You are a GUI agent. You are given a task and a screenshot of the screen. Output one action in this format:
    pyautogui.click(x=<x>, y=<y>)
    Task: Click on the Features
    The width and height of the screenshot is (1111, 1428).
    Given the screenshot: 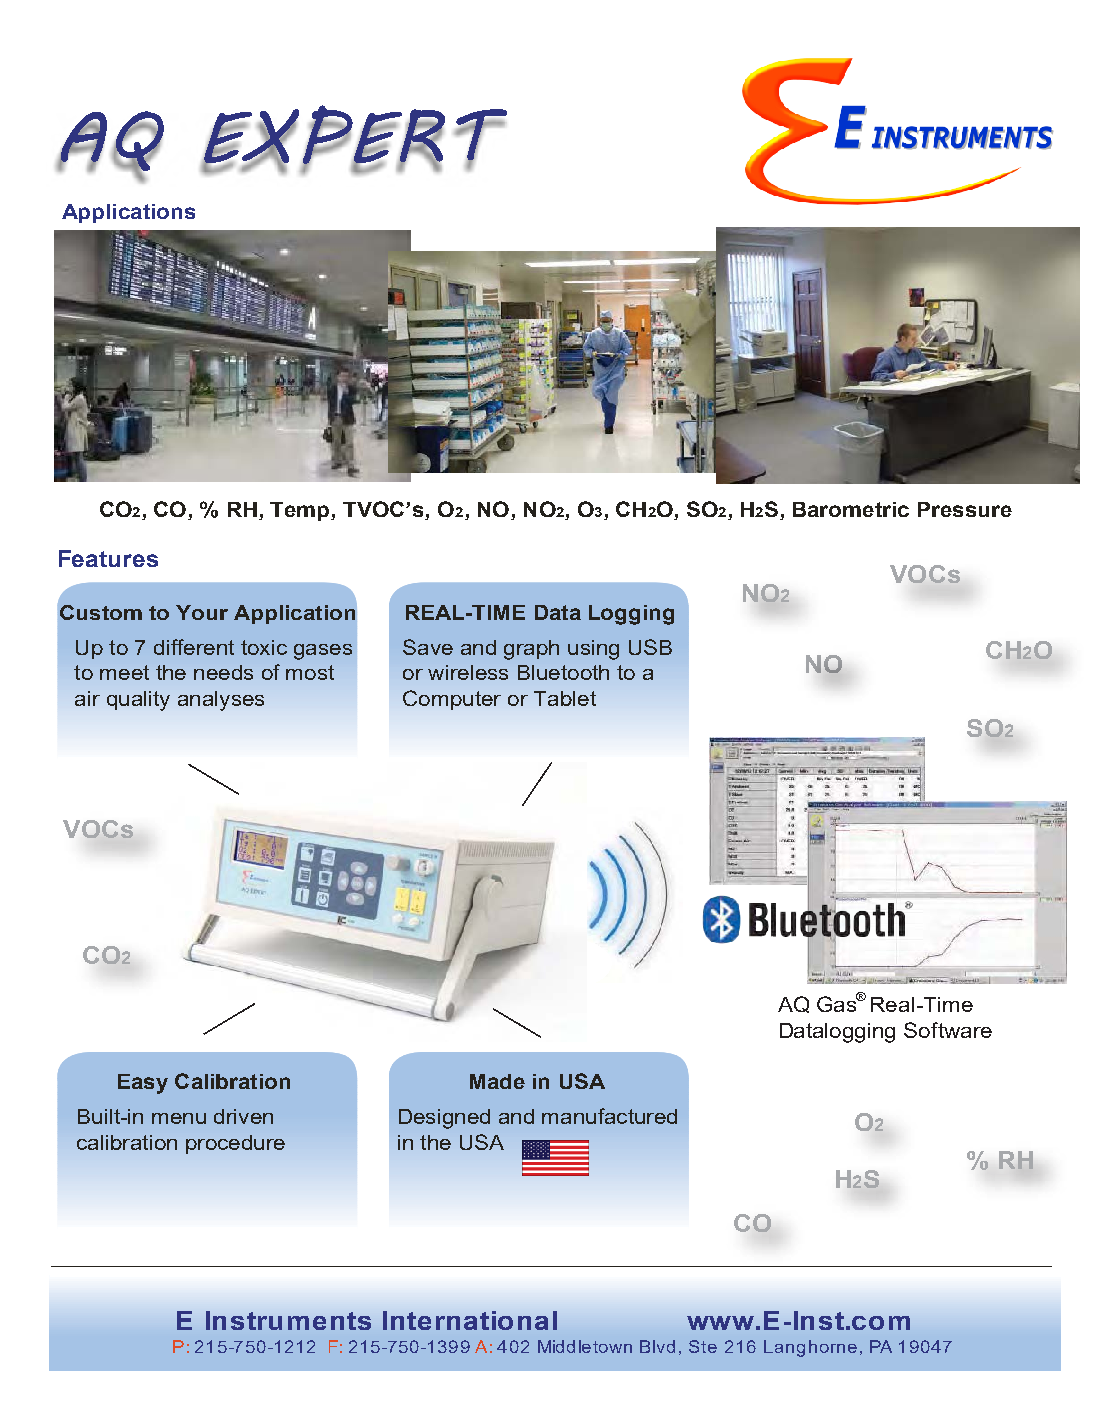 What is the action you would take?
    pyautogui.click(x=108, y=558)
